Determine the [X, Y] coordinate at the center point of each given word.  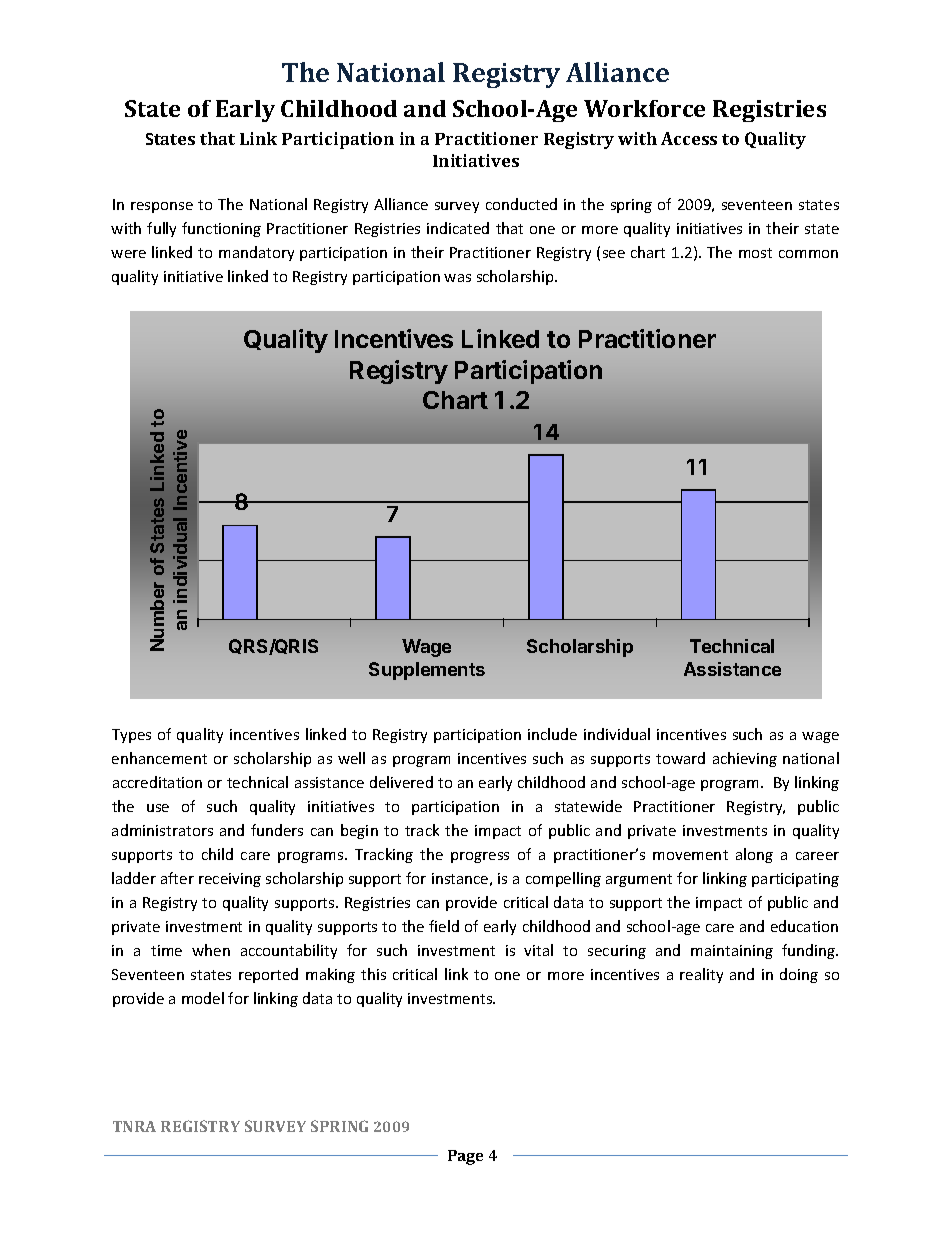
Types [131, 736]
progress [480, 857]
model [203, 998]
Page [465, 1157]
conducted [521, 204]
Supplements [427, 671]
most [755, 253]
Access [689, 138]
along [754, 855]
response [162, 207]
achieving [745, 759]
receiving [230, 880]
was [457, 278]
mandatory [256, 253]
